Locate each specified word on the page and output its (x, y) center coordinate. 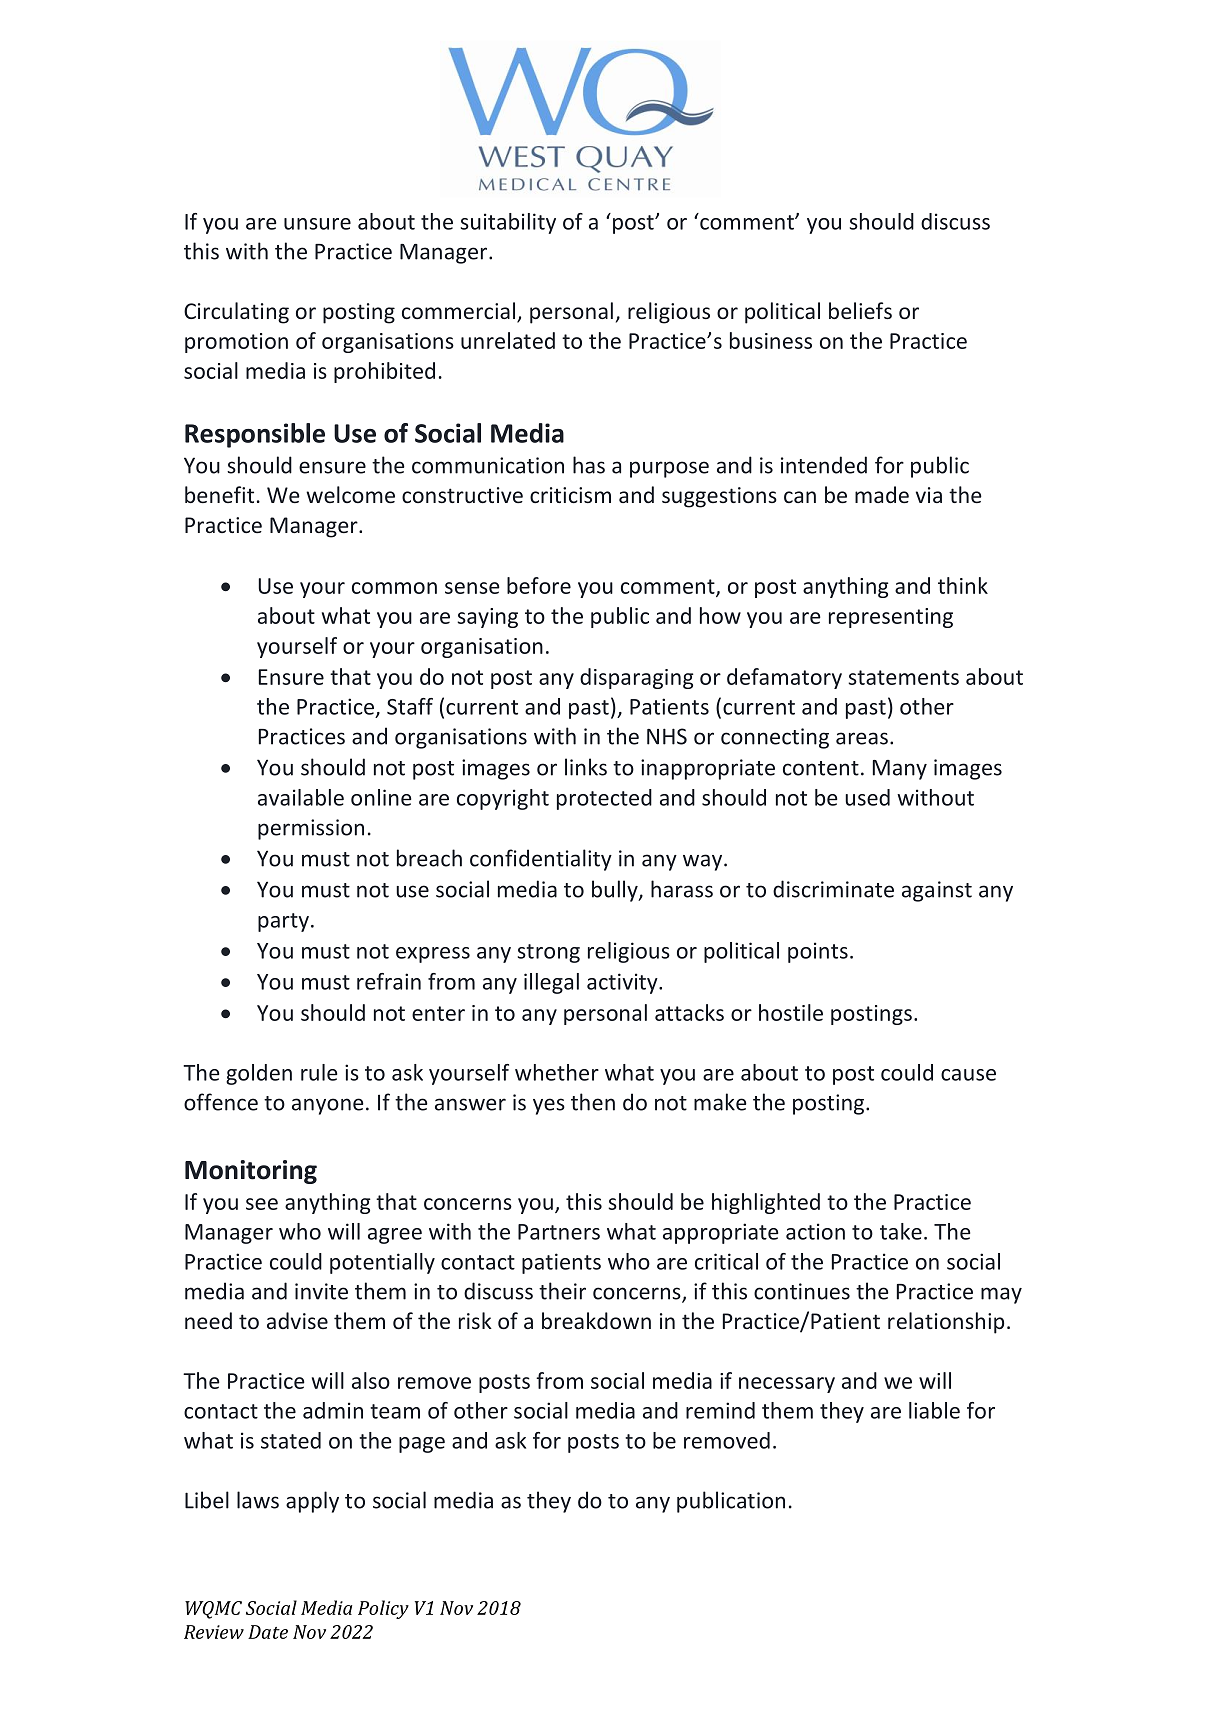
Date (268, 1632)
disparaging (637, 678)
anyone (328, 1106)
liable (934, 1410)
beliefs (860, 310)
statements (903, 677)
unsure (317, 224)
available (301, 797)
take (901, 1231)
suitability (508, 223)
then (593, 1102)
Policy (383, 1609)
